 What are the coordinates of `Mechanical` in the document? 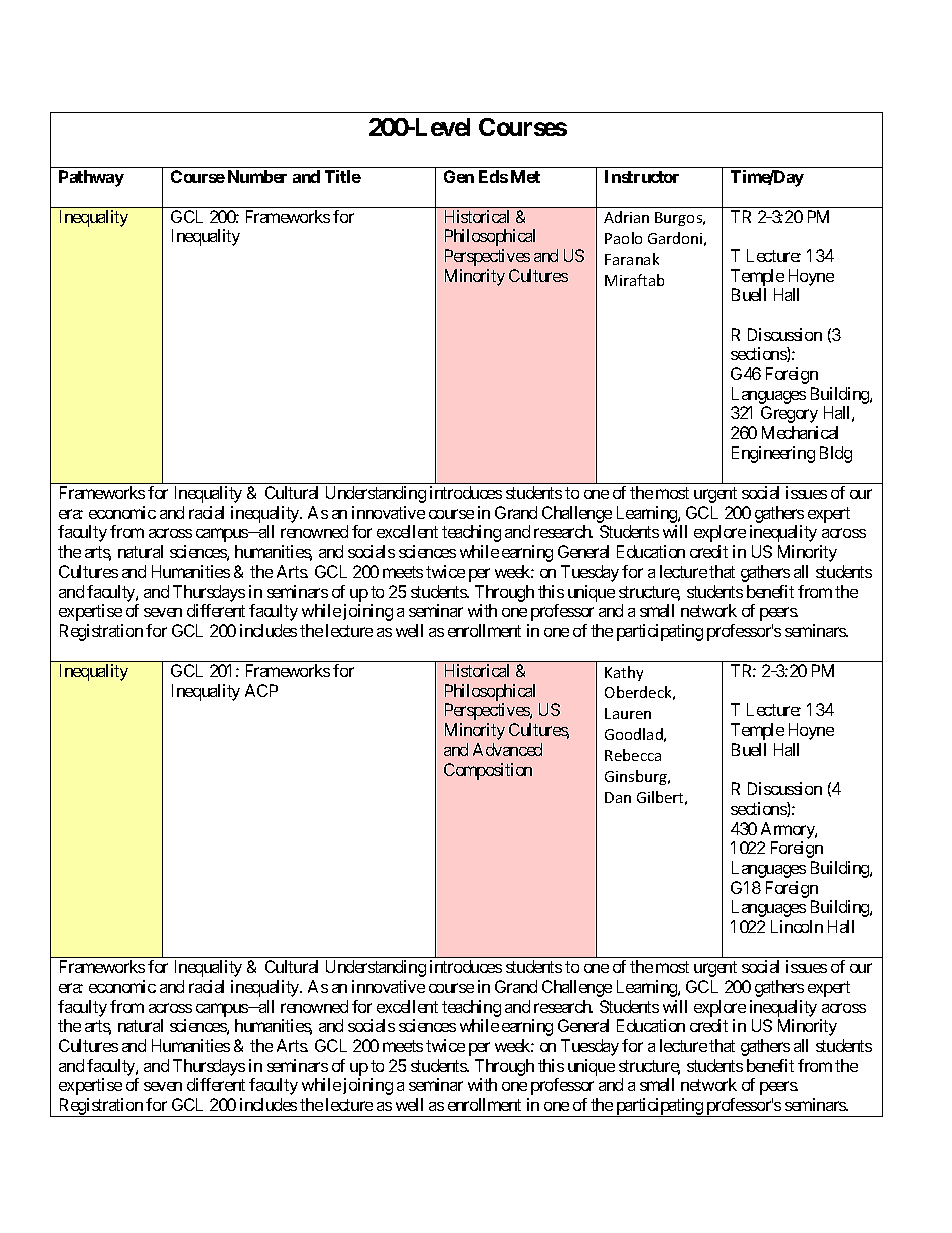 It's located at (800, 432).
